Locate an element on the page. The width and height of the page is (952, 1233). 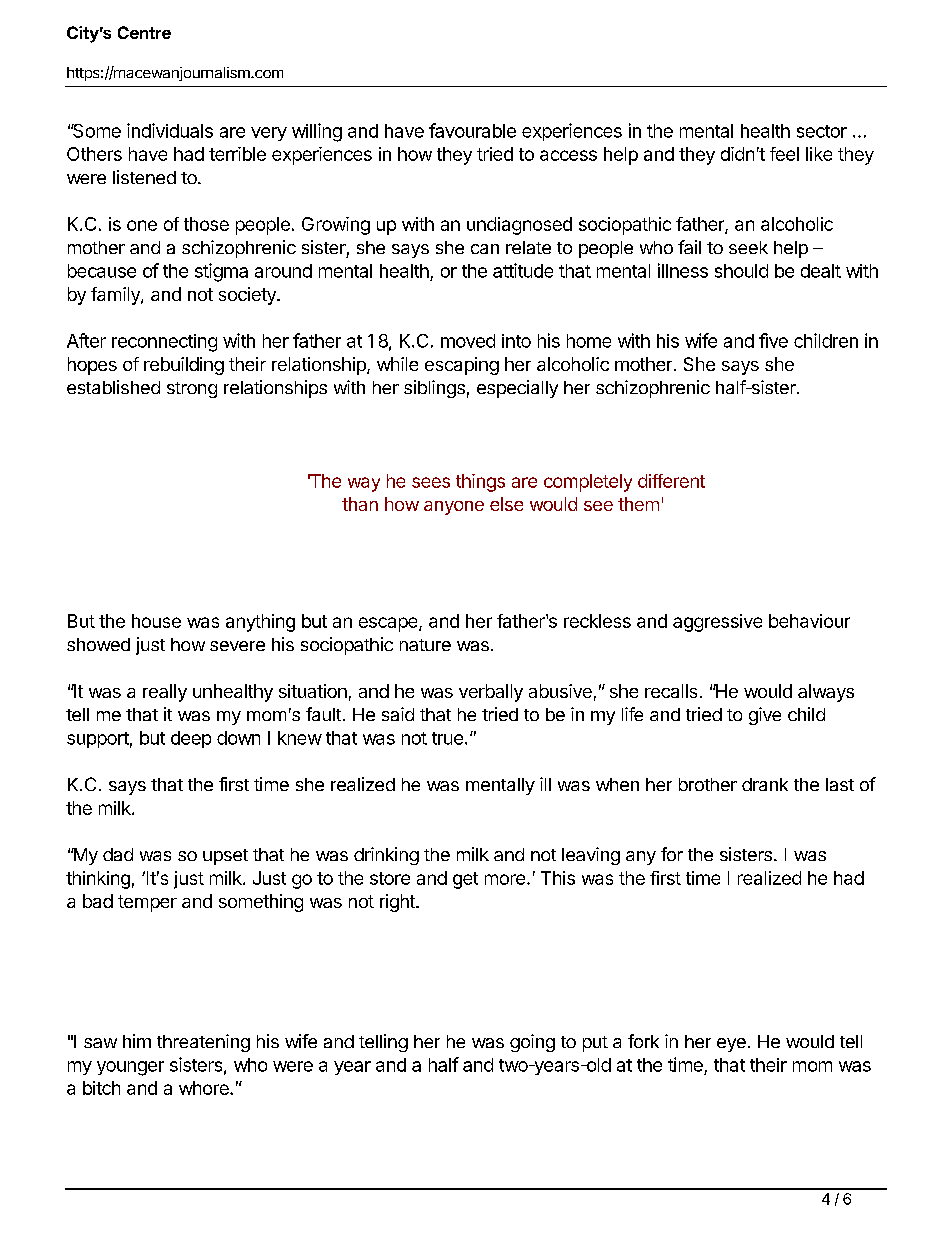
verbally is located at coordinates (491, 693).
